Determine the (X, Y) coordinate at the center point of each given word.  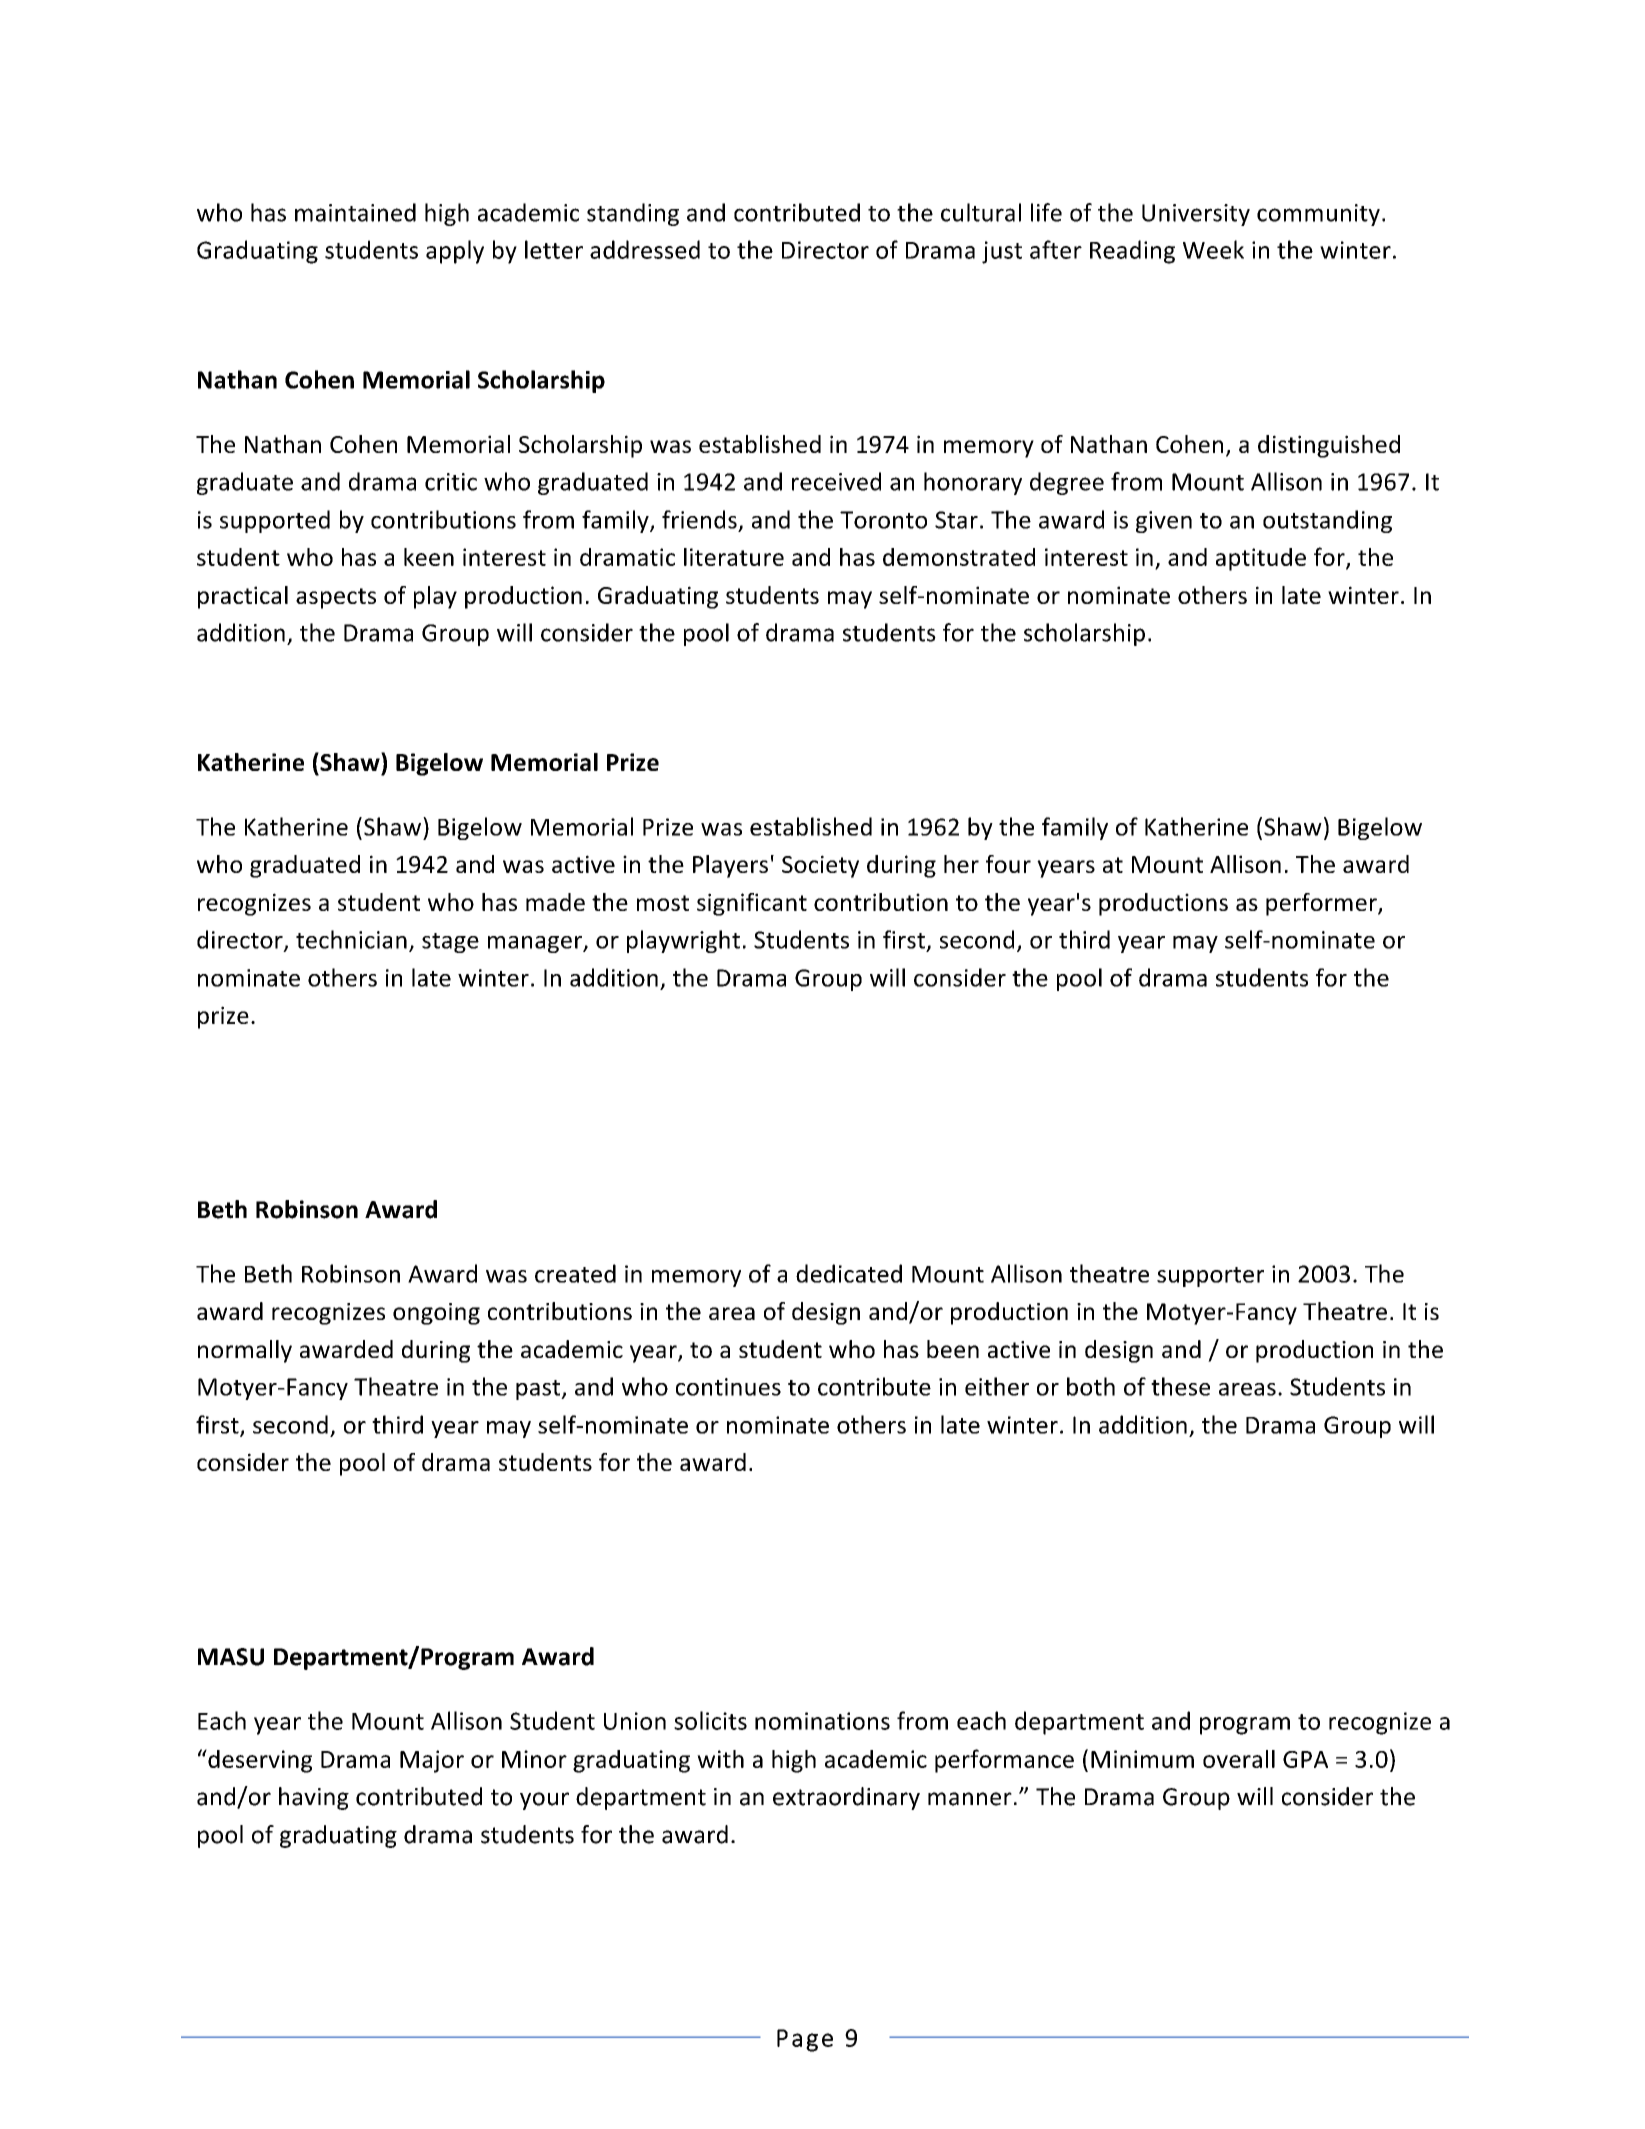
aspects (336, 598)
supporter (1210, 1277)
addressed (645, 249)
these (1180, 1386)
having (314, 1798)
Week (1213, 249)
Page (805, 2040)
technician (351, 939)
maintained (355, 212)
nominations (822, 1721)
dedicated (849, 1273)
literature (734, 557)
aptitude (1261, 559)
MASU (231, 1657)
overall (1239, 1759)
